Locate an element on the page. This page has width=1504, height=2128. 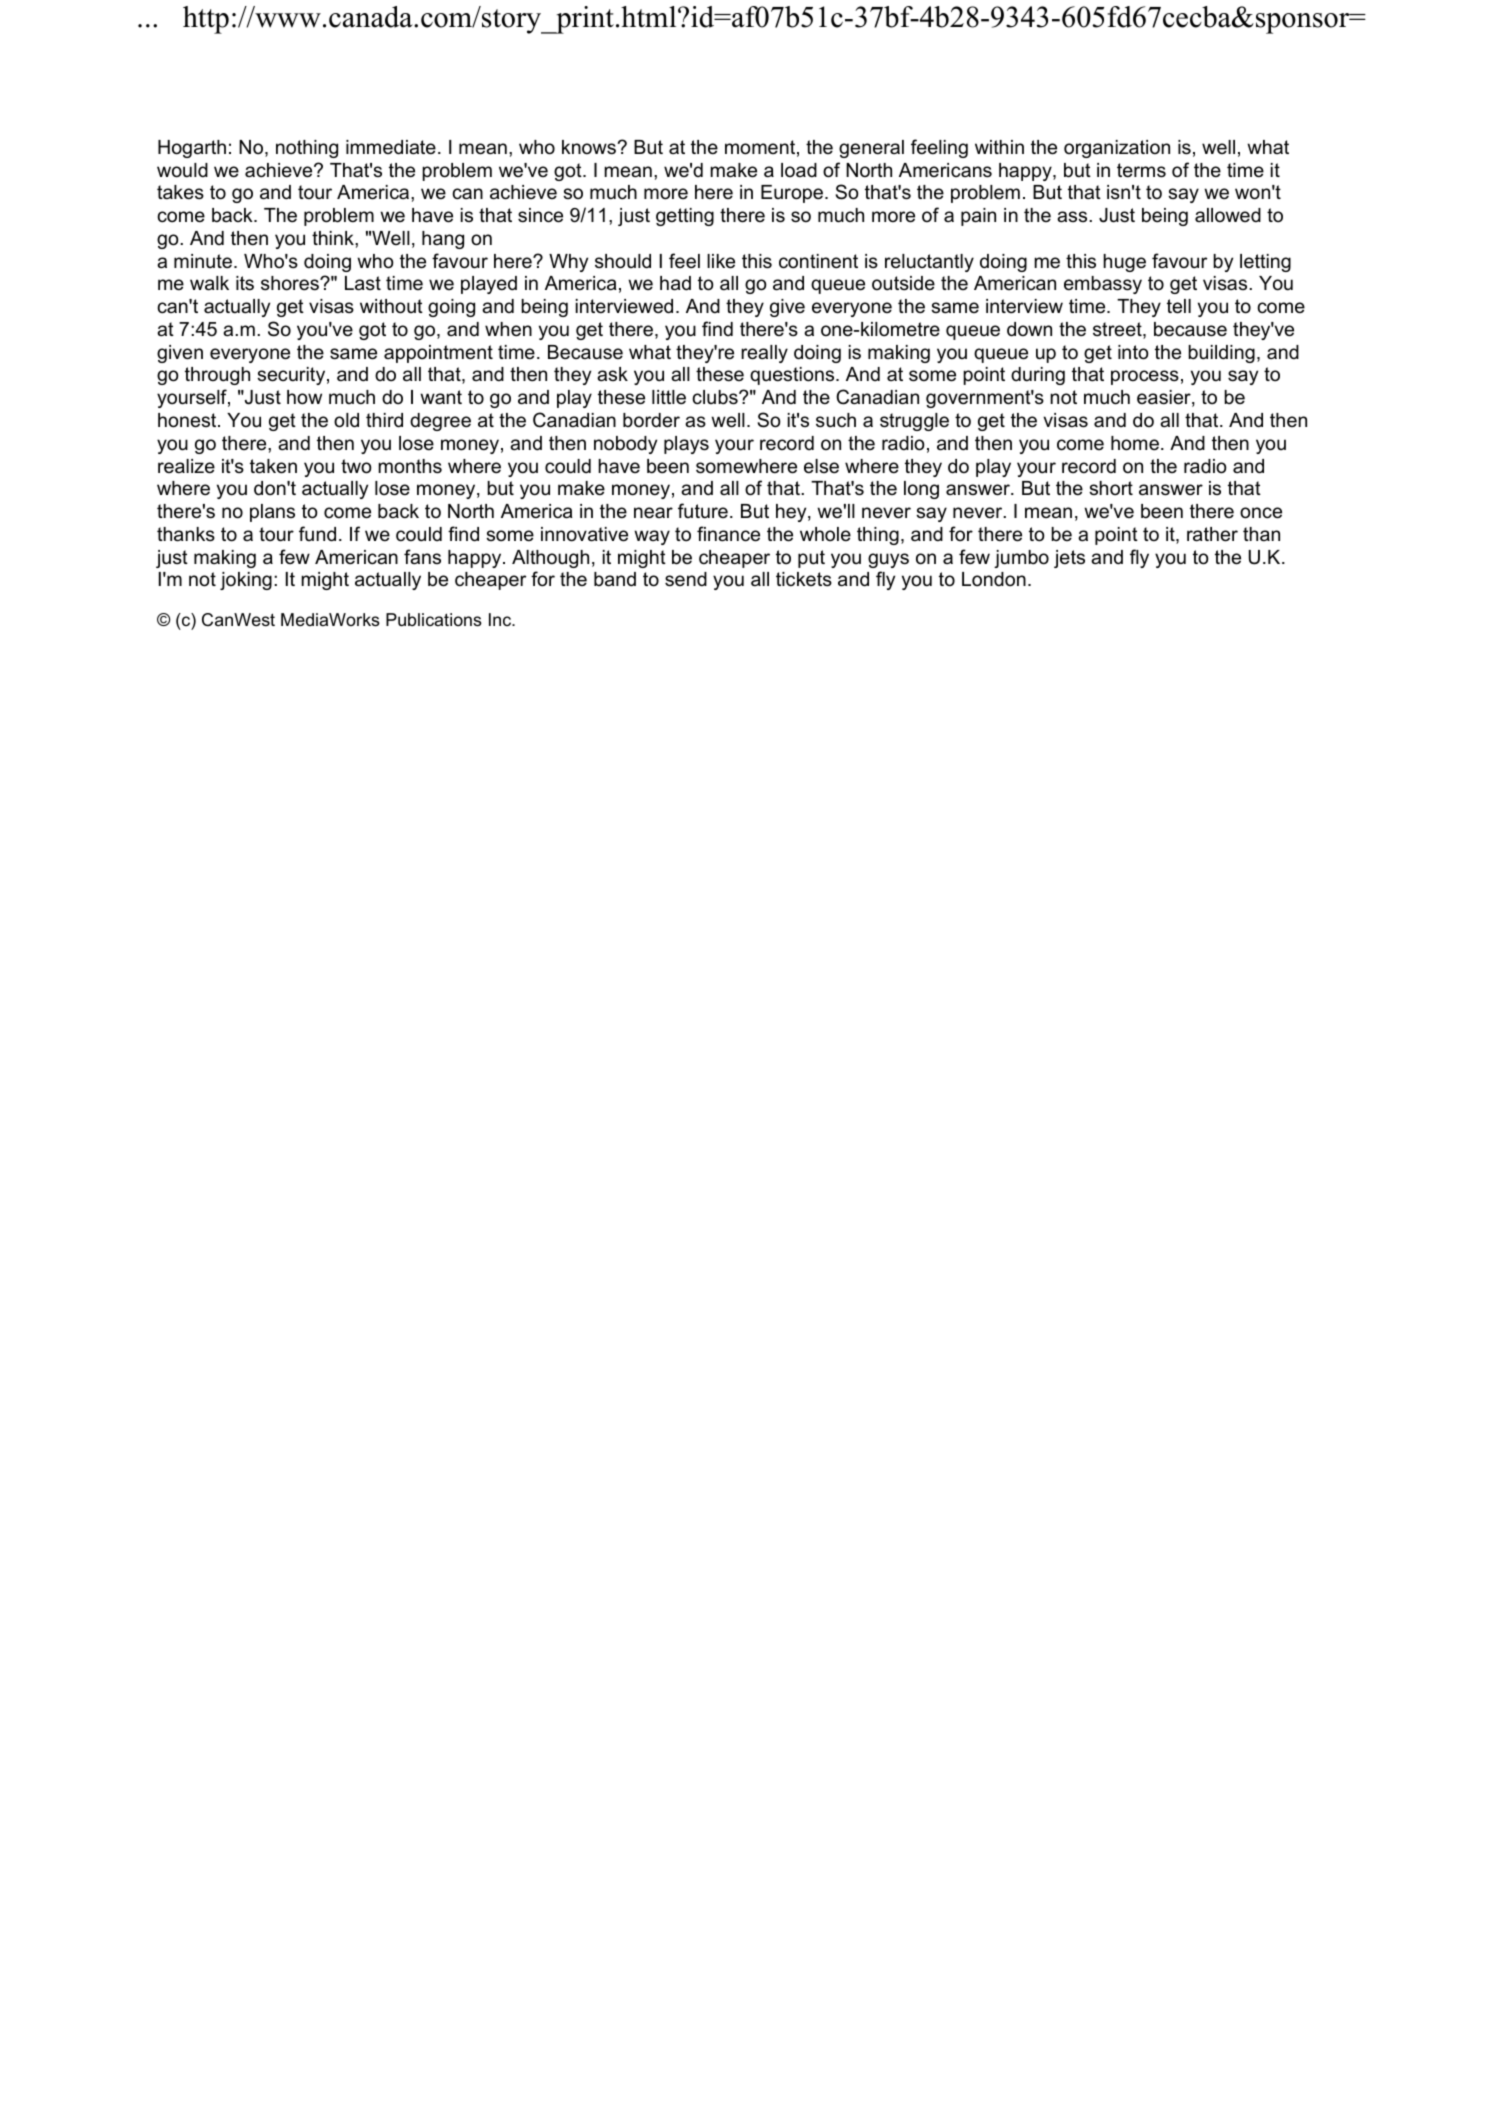
terms is located at coordinates (1141, 170).
